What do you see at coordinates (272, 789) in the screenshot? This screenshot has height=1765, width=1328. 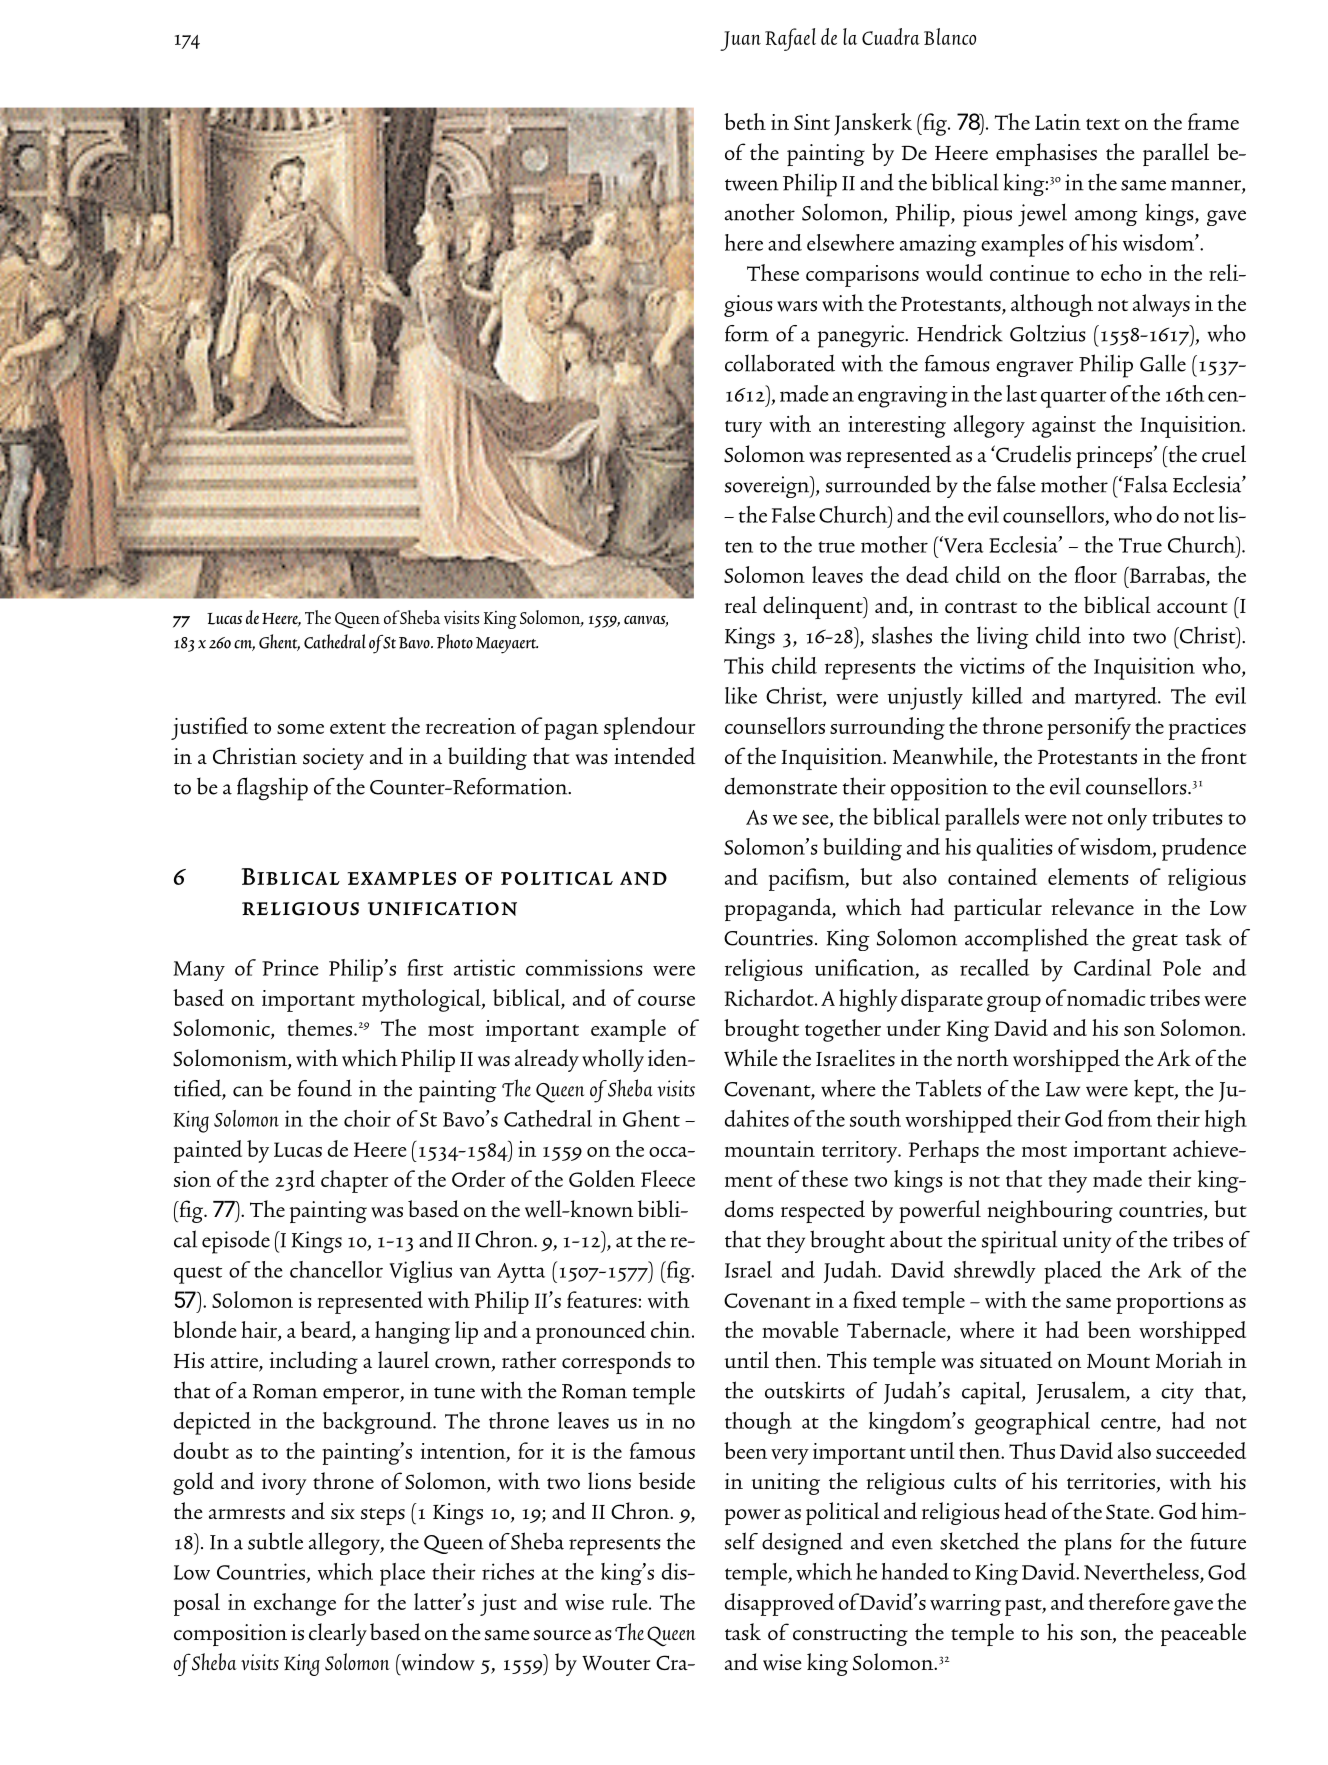 I see `flagship` at bounding box center [272, 789].
